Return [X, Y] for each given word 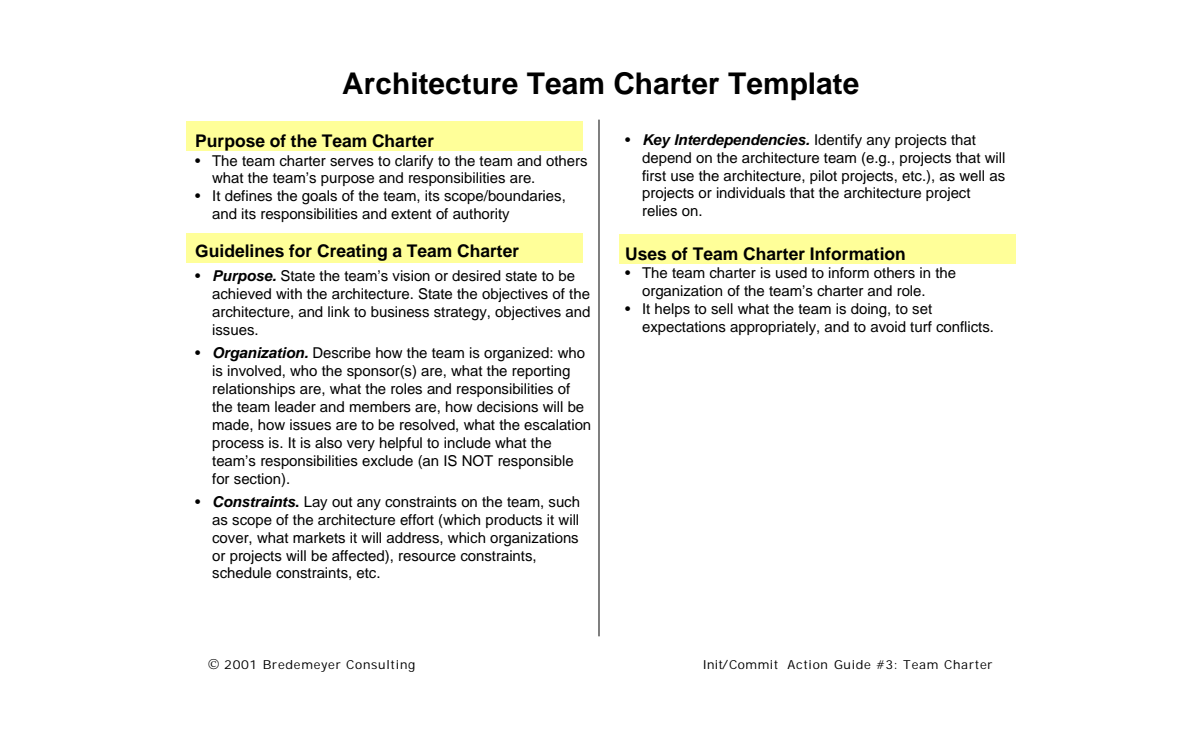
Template [793, 86]
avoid [888, 327]
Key [657, 141]
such [564, 502]
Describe [342, 353]
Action [807, 664]
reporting [541, 372]
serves [352, 162]
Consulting [380, 666]
